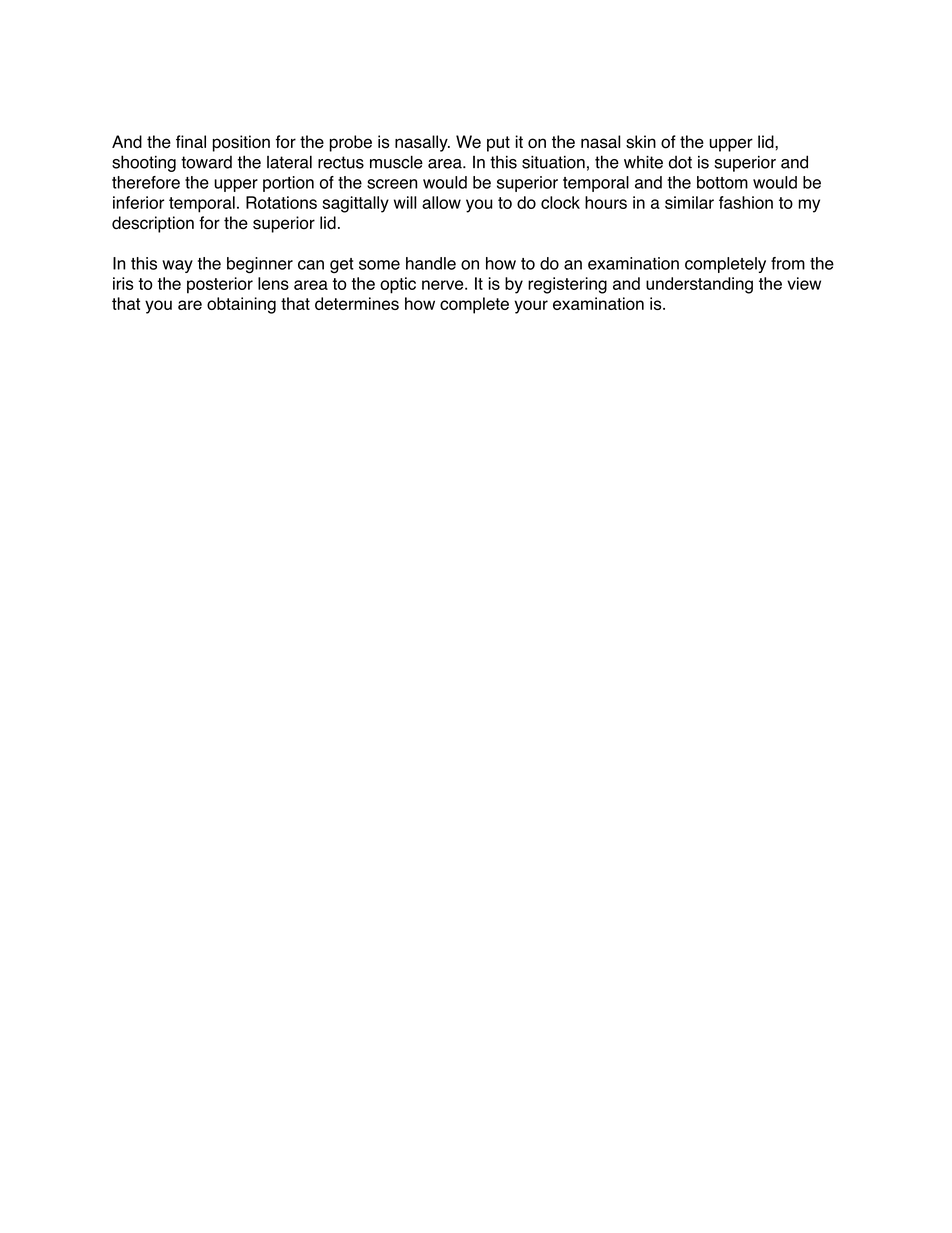  What do you see at coordinates (241, 305) in the screenshot?
I see `obtaining` at bounding box center [241, 305].
